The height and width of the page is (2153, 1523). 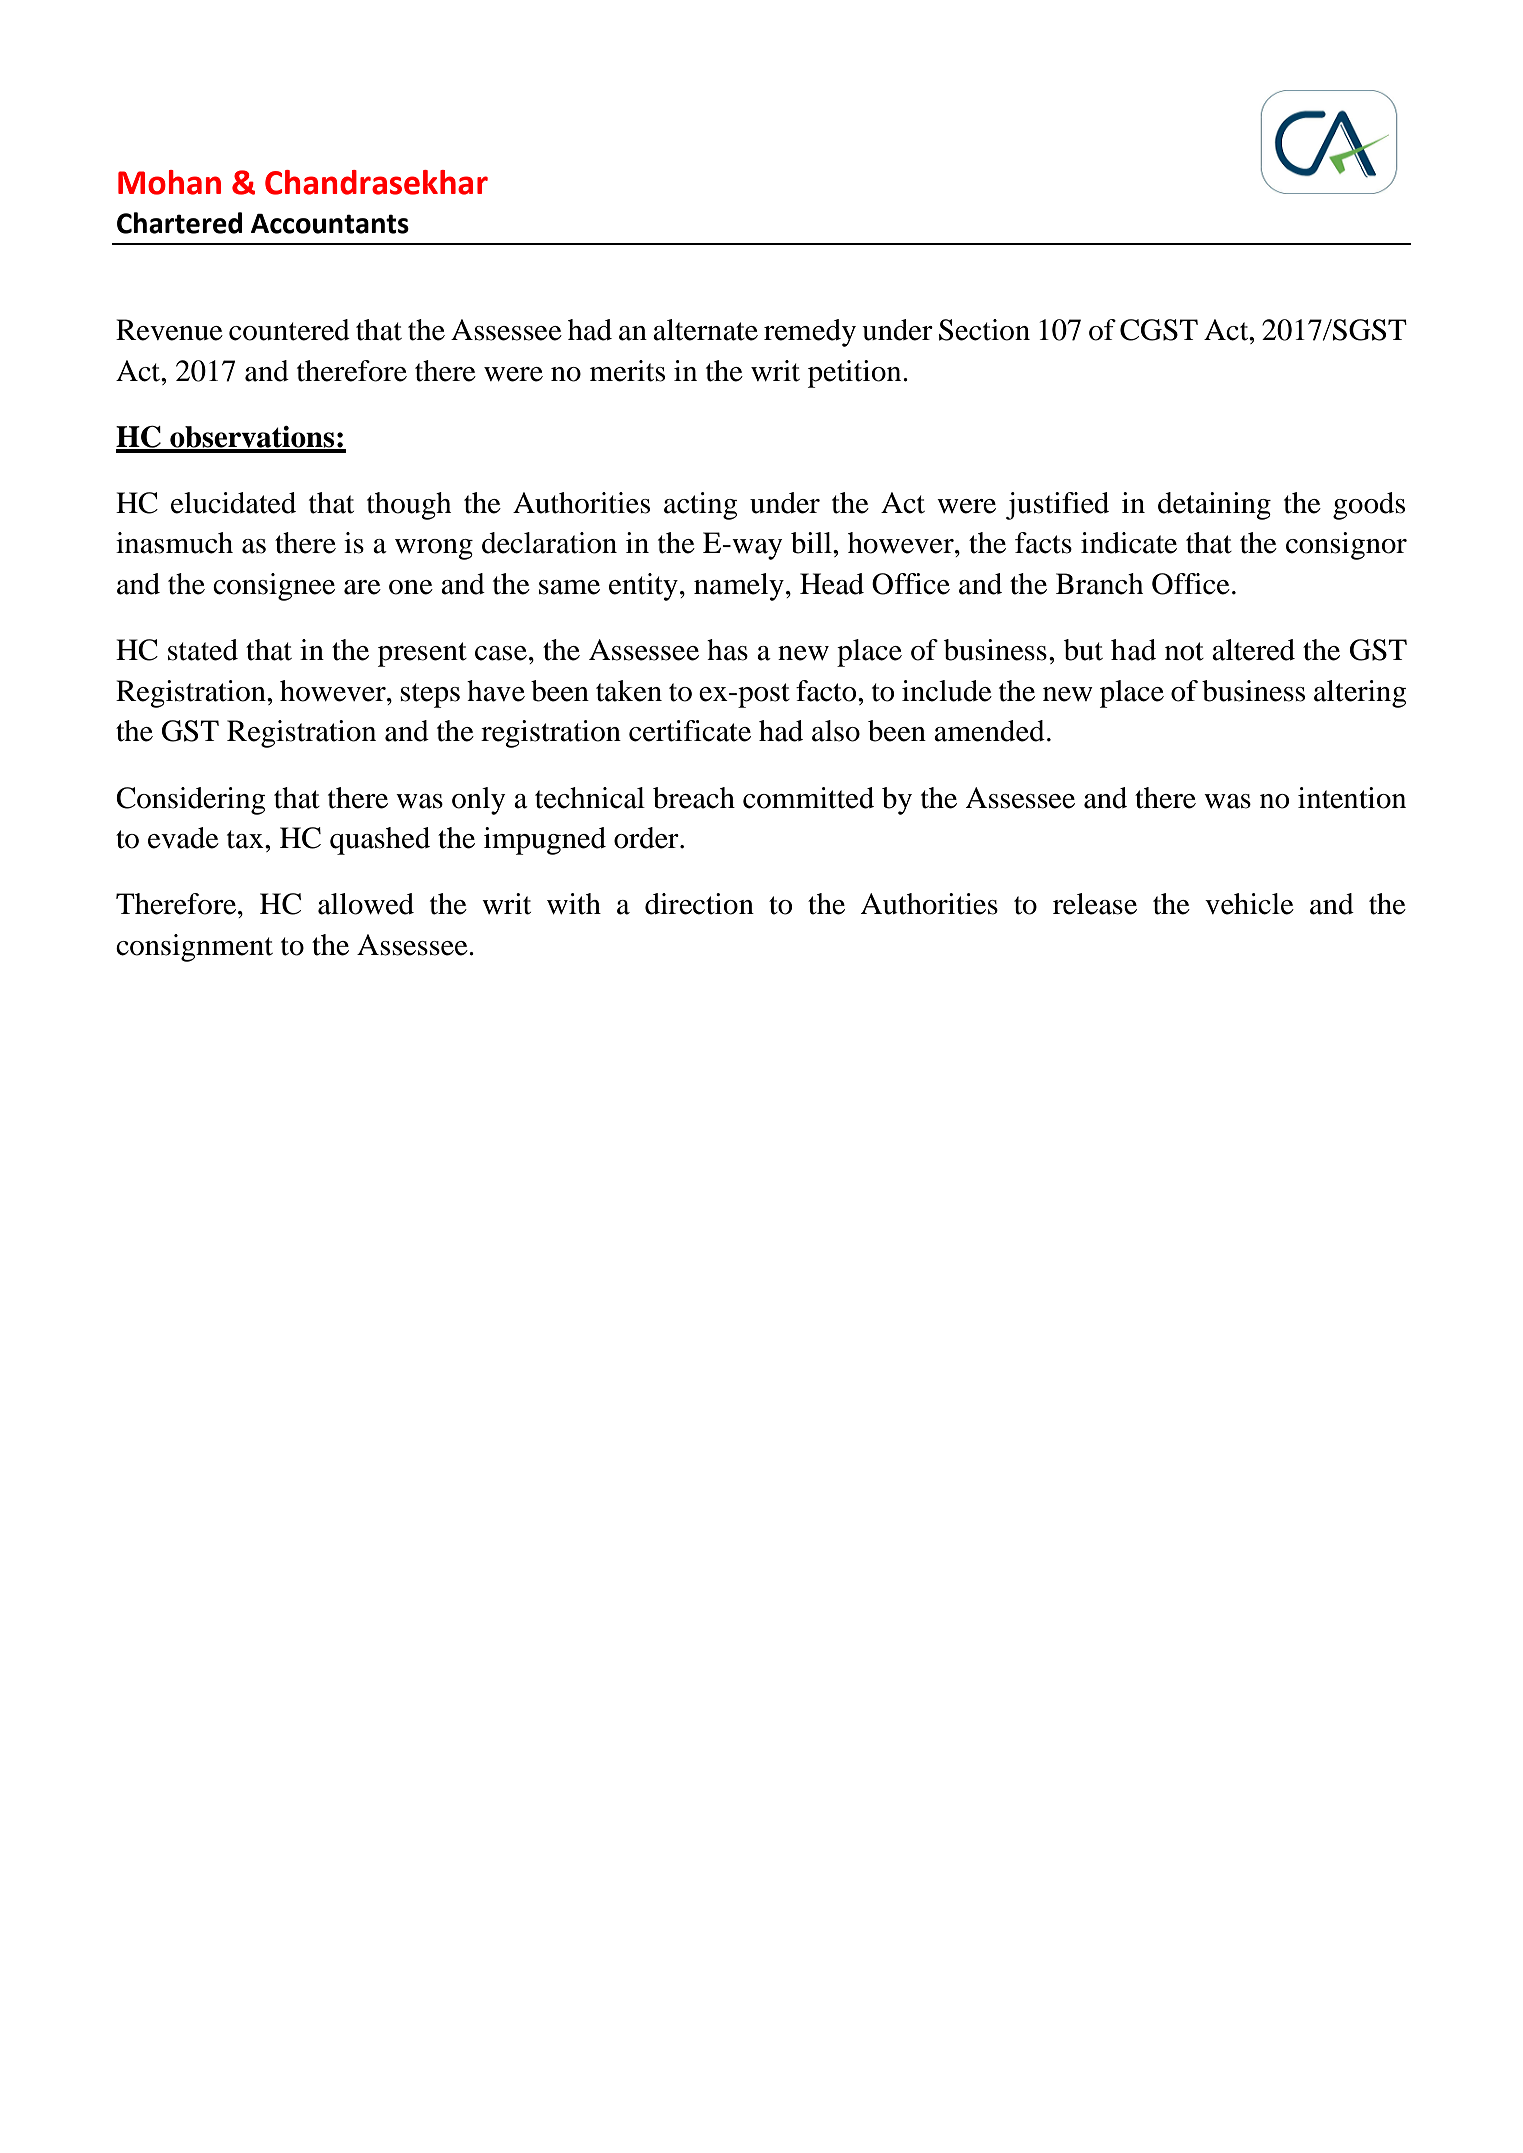 I want to click on allowed, so click(x=366, y=904).
